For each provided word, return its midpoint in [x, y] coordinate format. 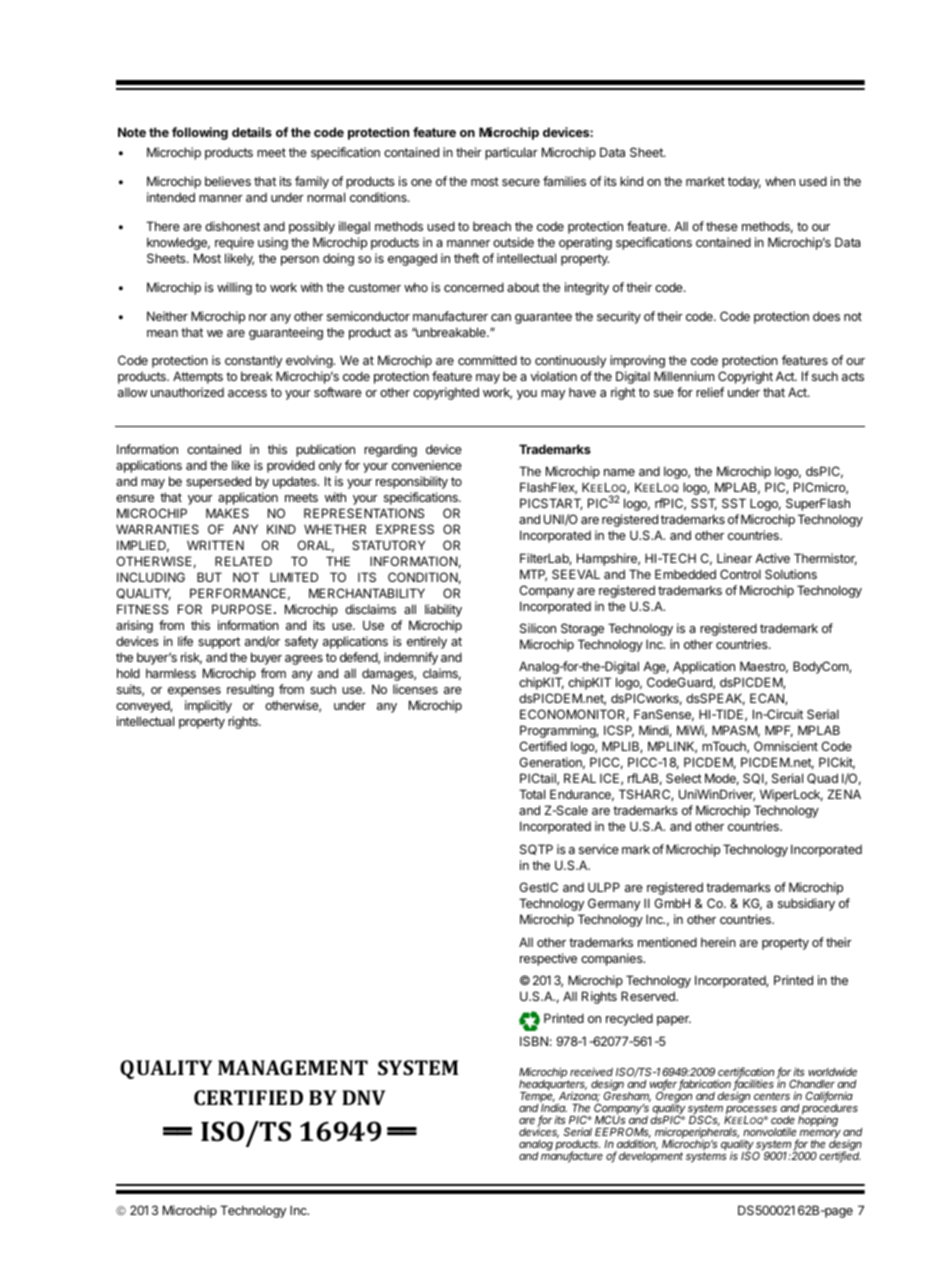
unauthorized [187, 392]
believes [228, 181]
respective [548, 959]
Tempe [538, 1097]
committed [487, 360]
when [780, 181]
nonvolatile [769, 1131]
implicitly [208, 706]
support [219, 643]
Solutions [791, 574]
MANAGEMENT [293, 1067]
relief [710, 392]
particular [511, 153]
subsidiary [806, 904]
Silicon [538, 628]
